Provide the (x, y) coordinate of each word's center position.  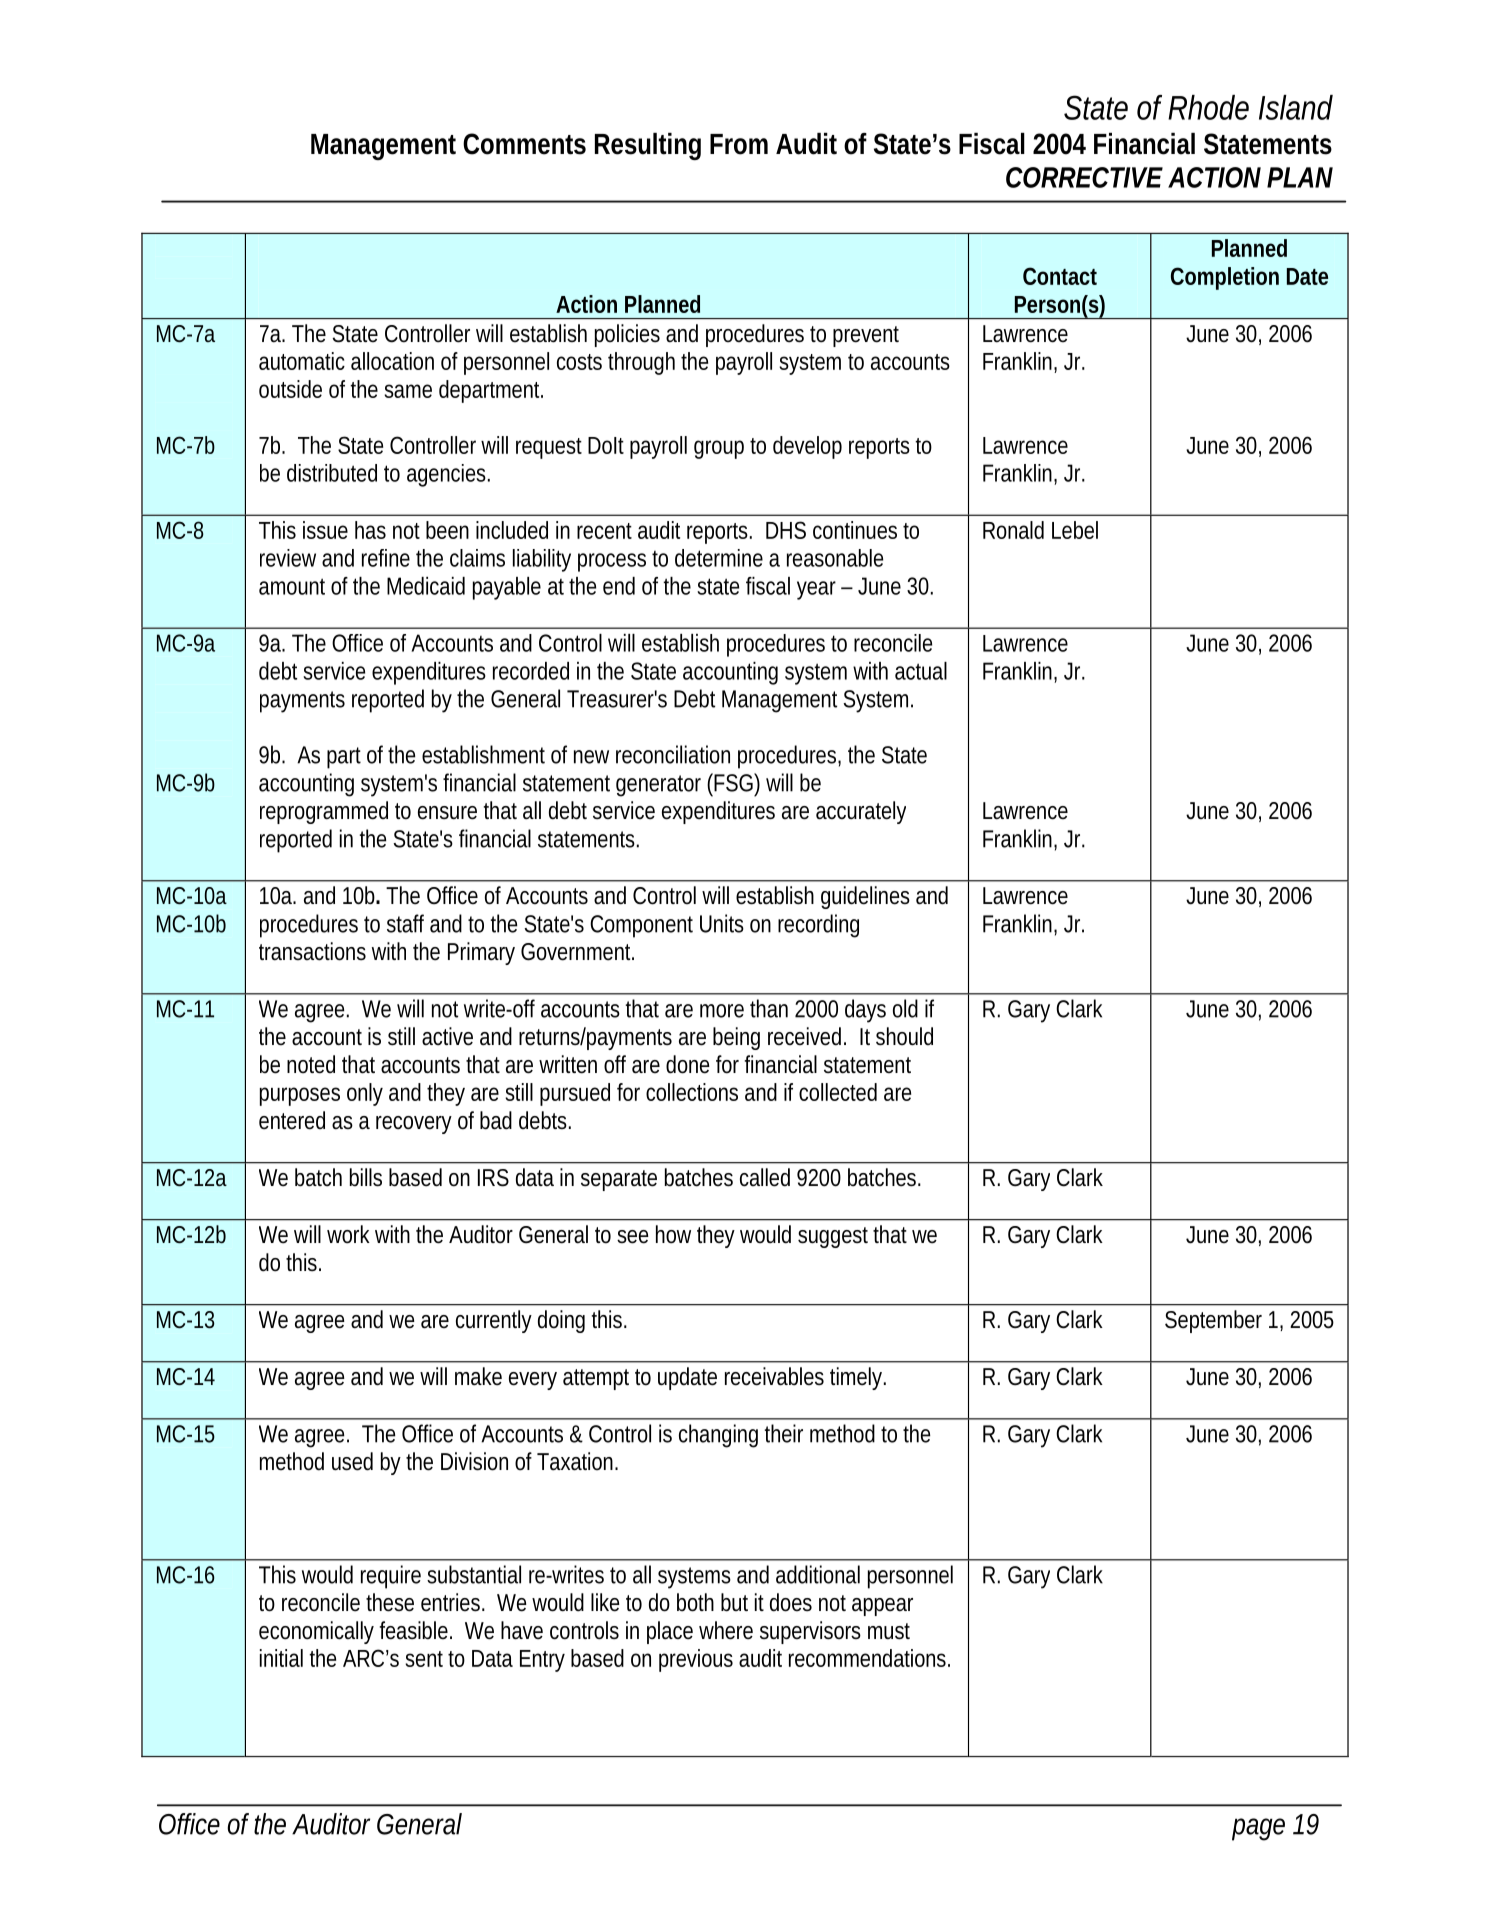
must (889, 1631)
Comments (524, 144)
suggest (833, 1237)
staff (405, 923)
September (1213, 1321)
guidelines (865, 897)
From (739, 144)
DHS (786, 530)
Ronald (1013, 530)
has (370, 530)
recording (818, 926)
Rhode (1208, 107)
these (390, 1602)
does (791, 1602)
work (348, 1234)
